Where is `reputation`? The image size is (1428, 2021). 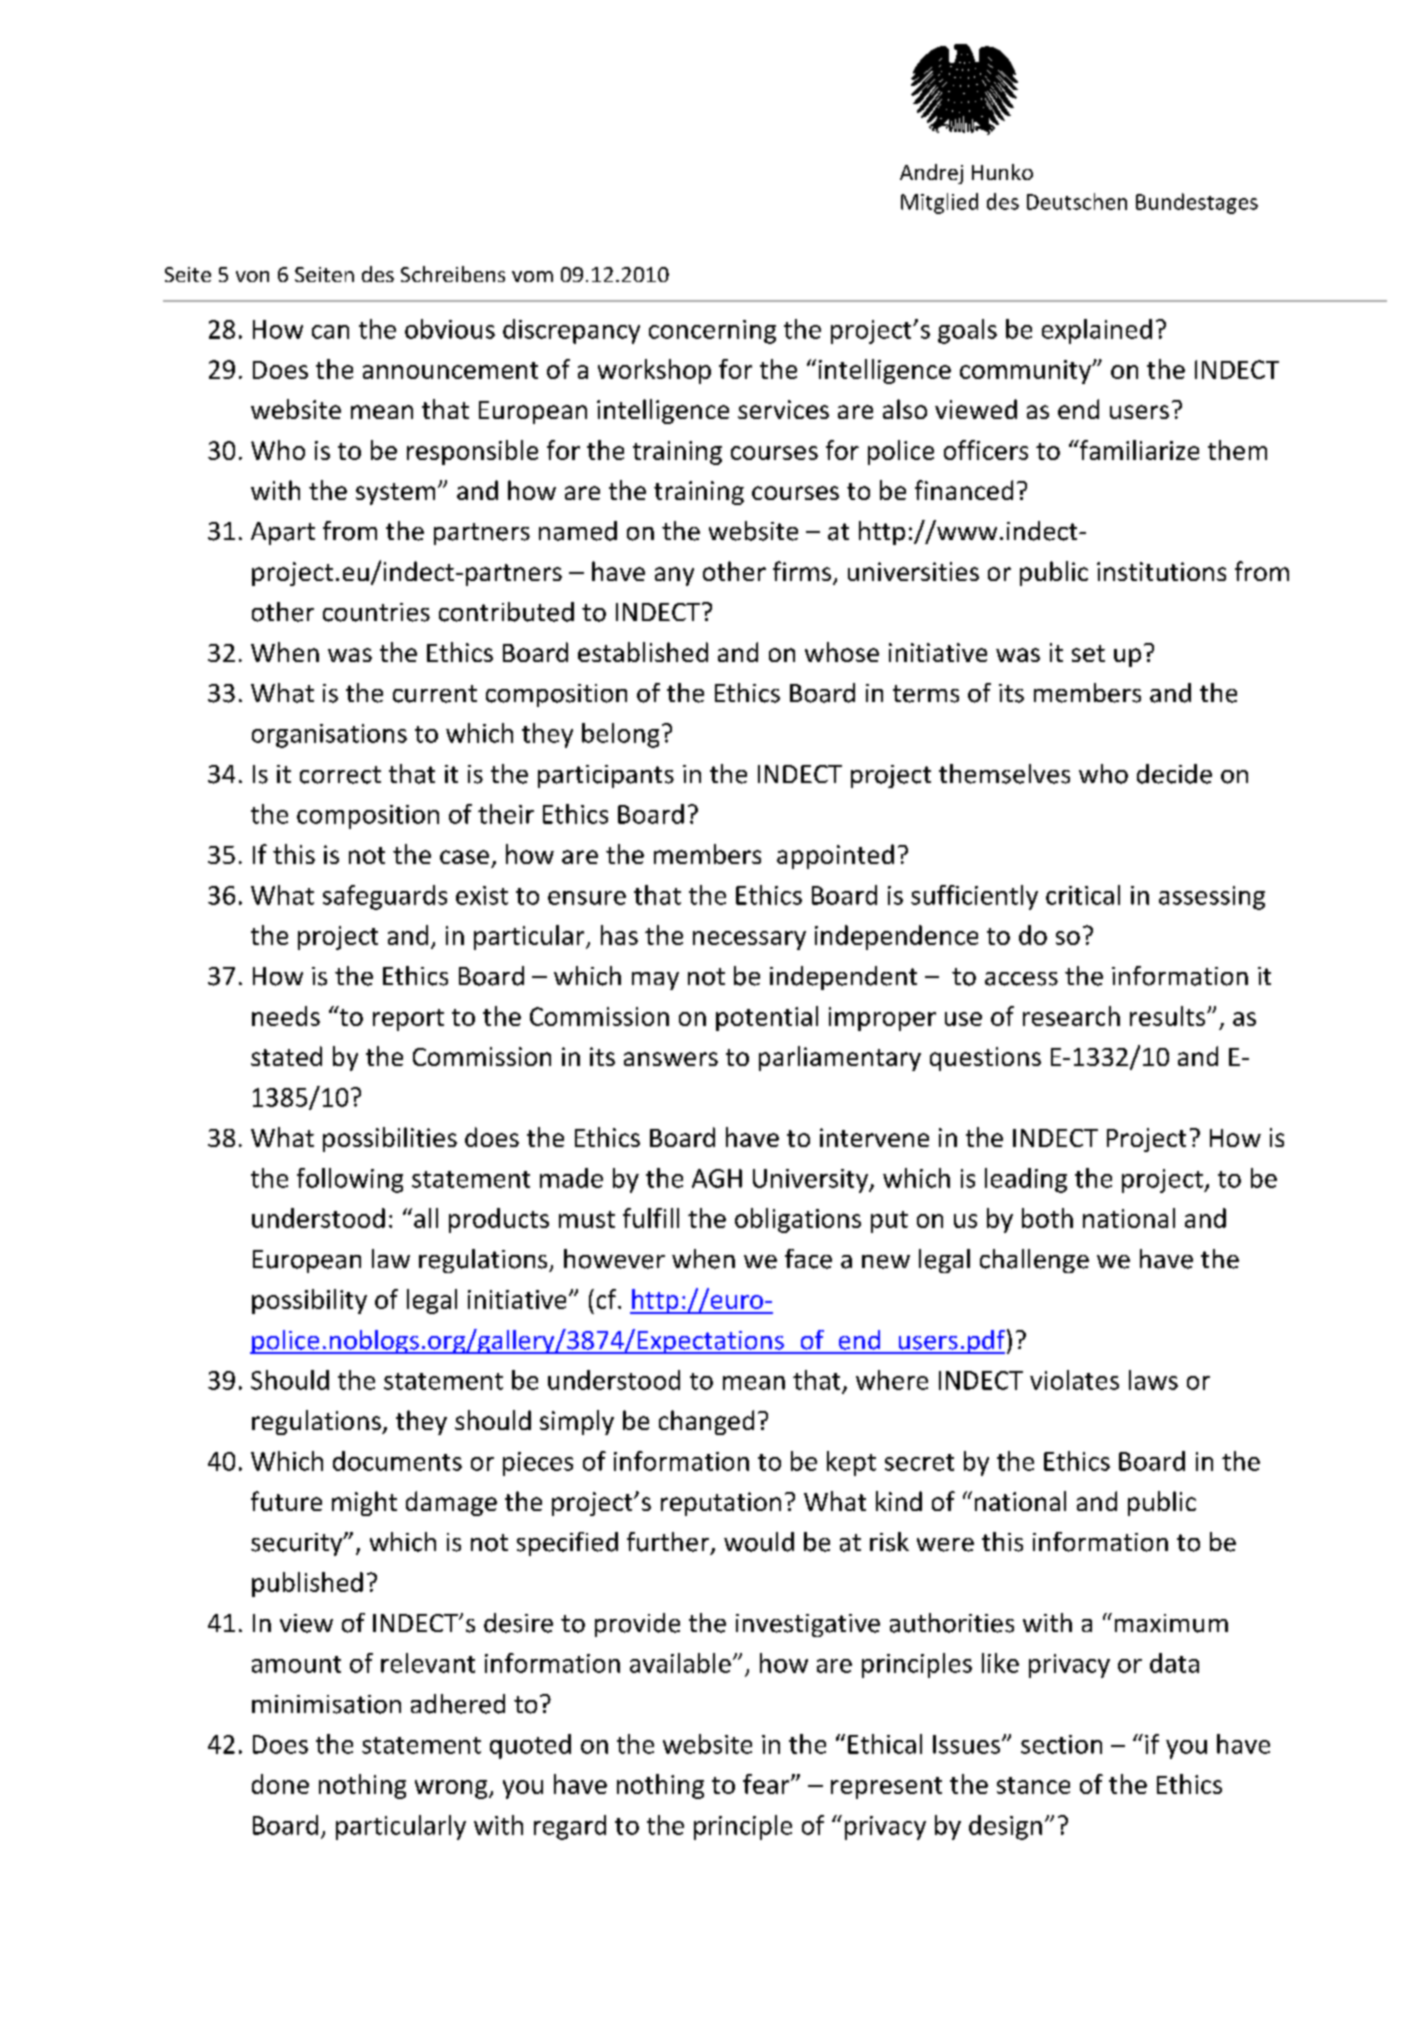
reputation is located at coordinates (721, 1504).
